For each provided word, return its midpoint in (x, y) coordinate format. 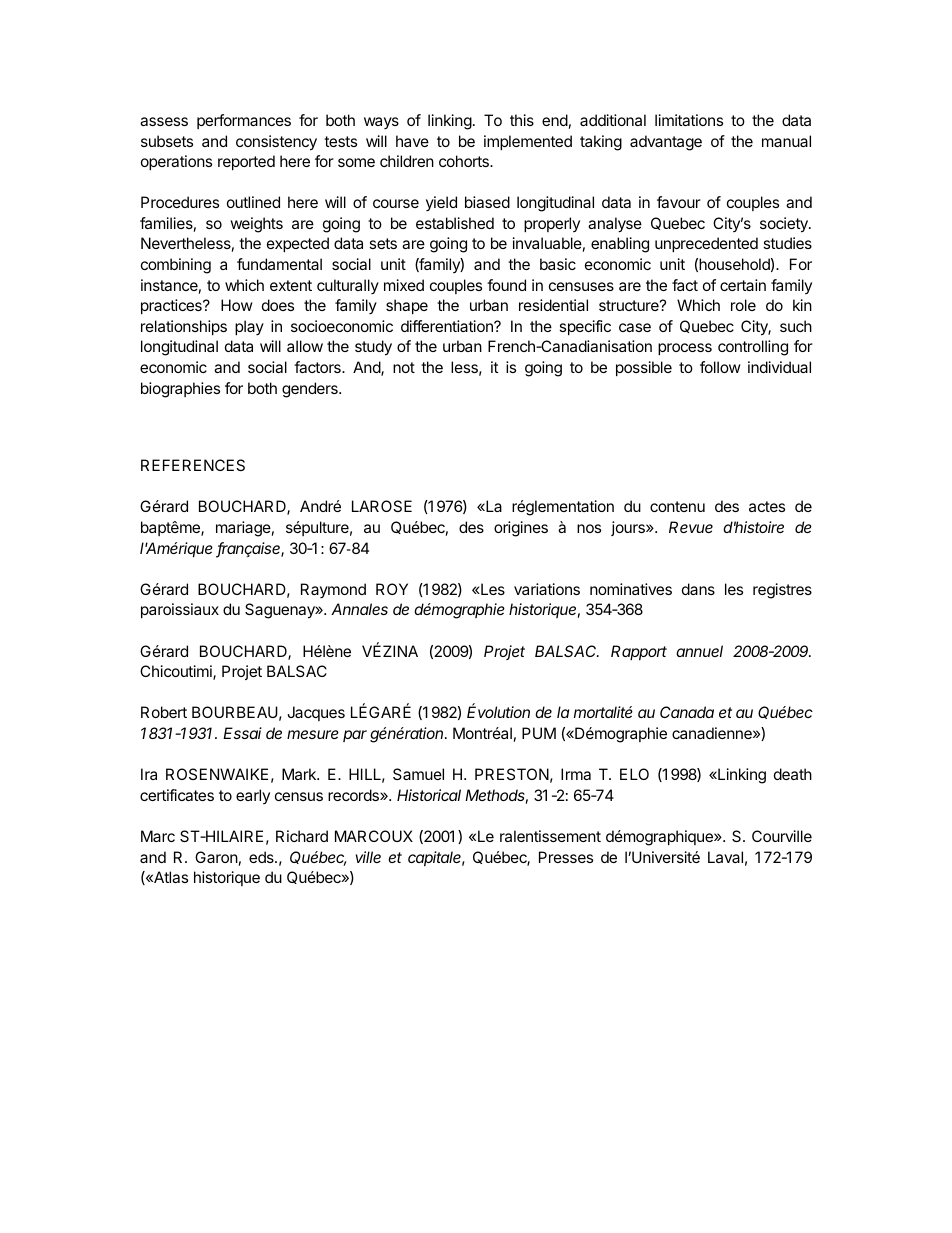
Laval (725, 857)
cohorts (465, 161)
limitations (689, 120)
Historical (429, 795)
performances (244, 121)
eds (262, 857)
